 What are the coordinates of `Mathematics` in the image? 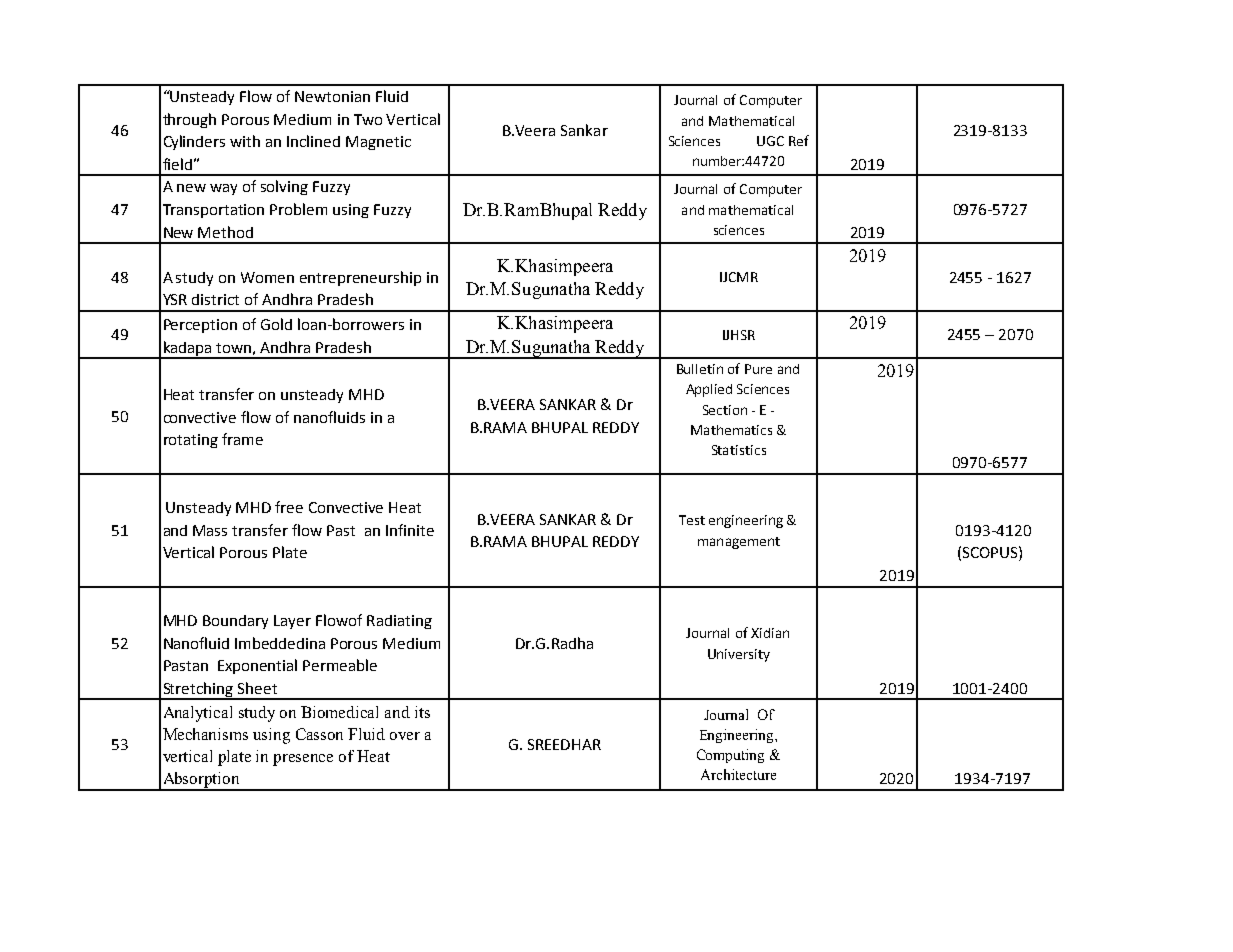 It's located at (731, 430).
